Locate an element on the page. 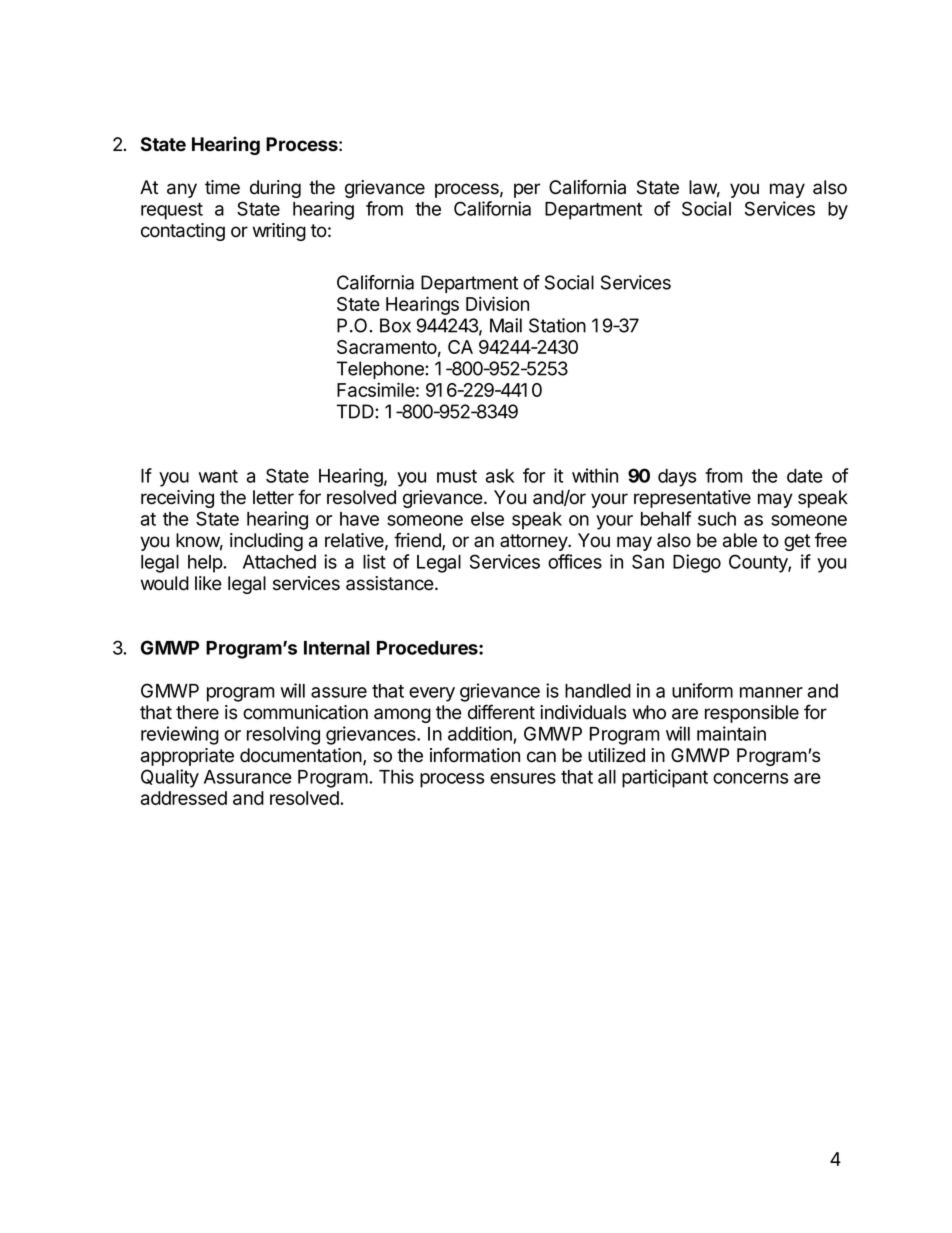 The width and height of the image is (952, 1233). Mail is located at coordinates (506, 325).
